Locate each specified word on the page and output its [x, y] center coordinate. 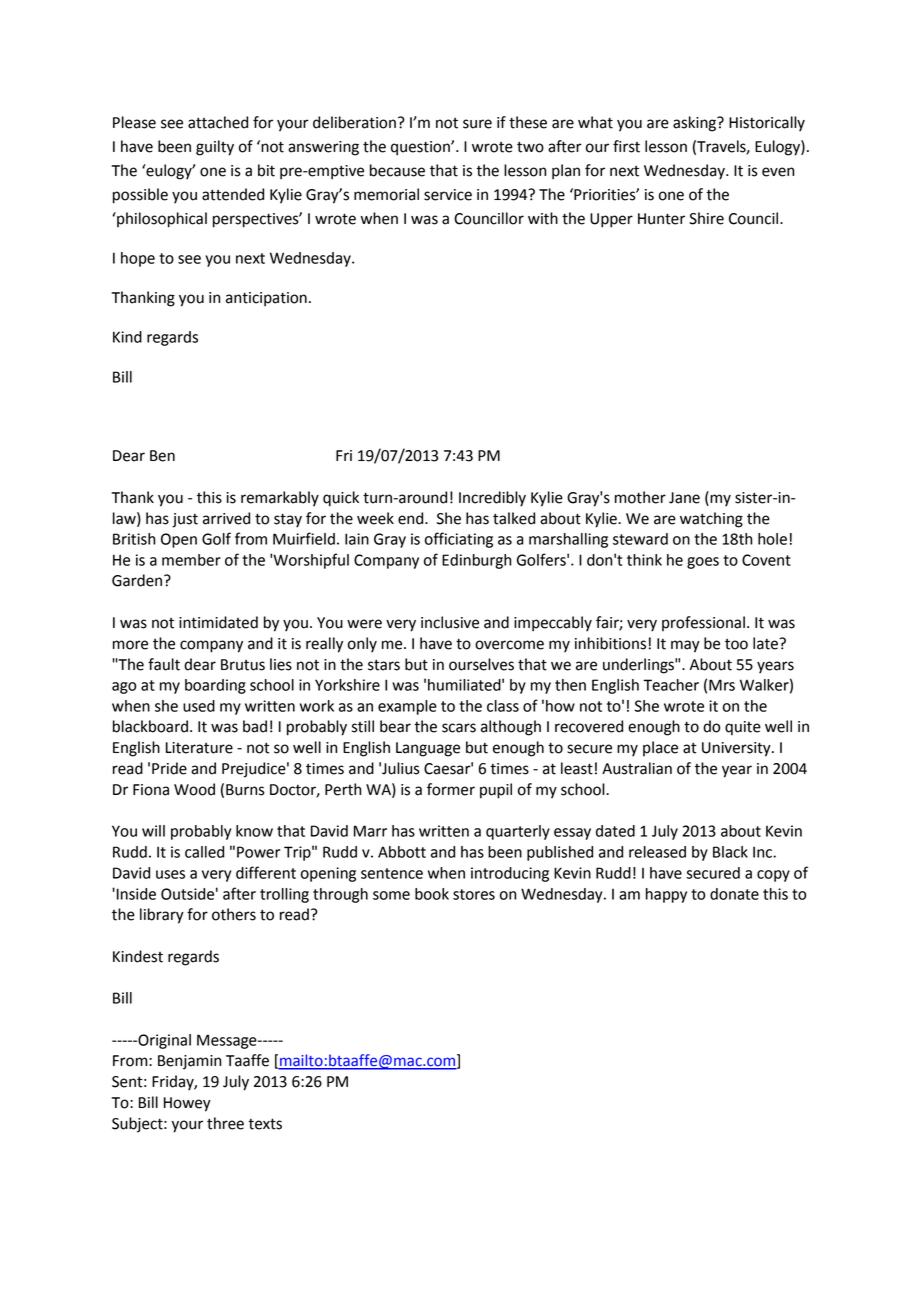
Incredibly [492, 499]
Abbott [402, 852]
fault [164, 664]
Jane [684, 498]
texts [265, 1124]
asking [696, 124]
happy [666, 895]
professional [703, 623]
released [657, 852]
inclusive [450, 622]
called [204, 852]
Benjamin [189, 1062]
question [421, 148]
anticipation [266, 299]
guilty [215, 148]
